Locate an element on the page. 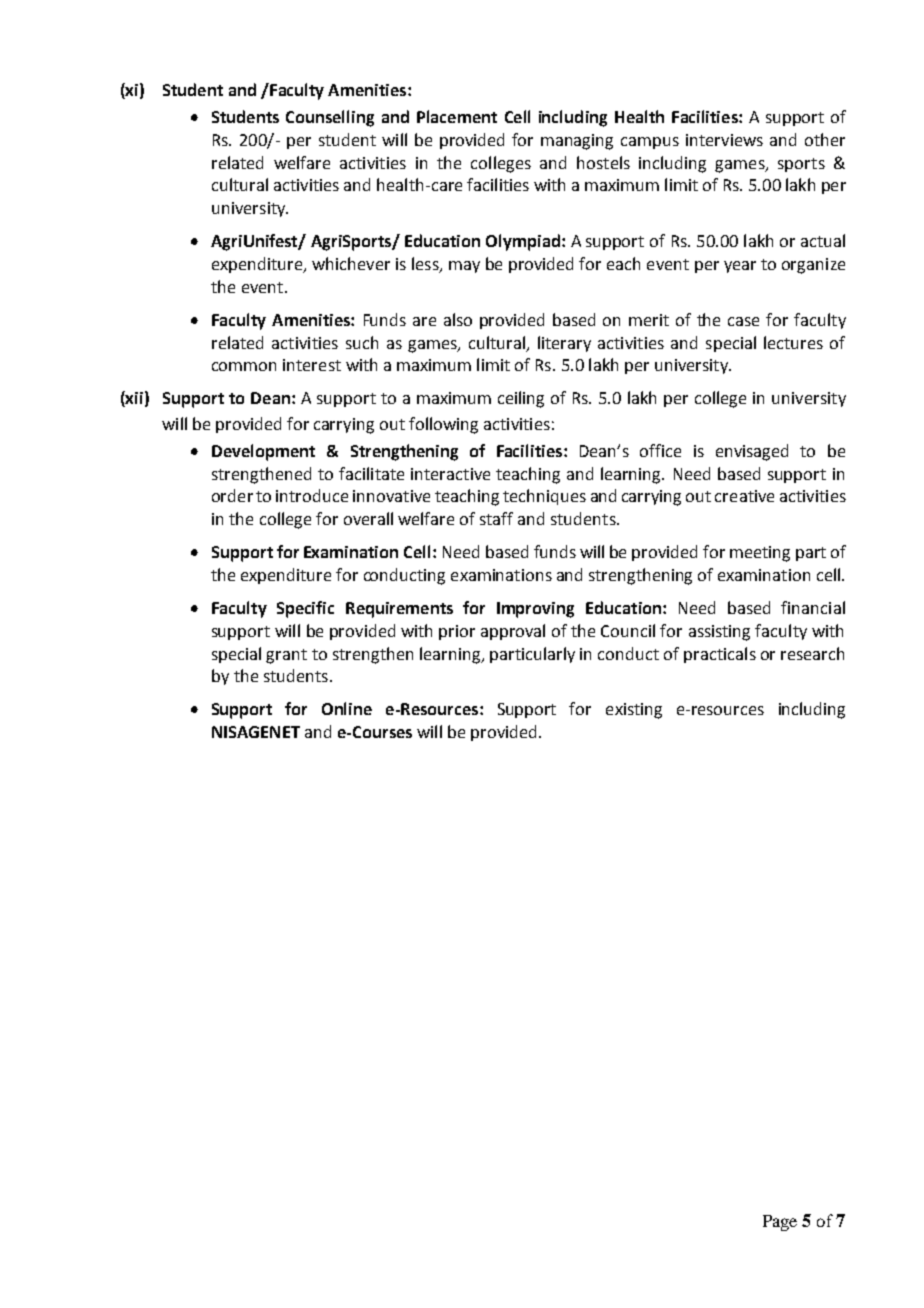  grant is located at coordinates (286, 656).
